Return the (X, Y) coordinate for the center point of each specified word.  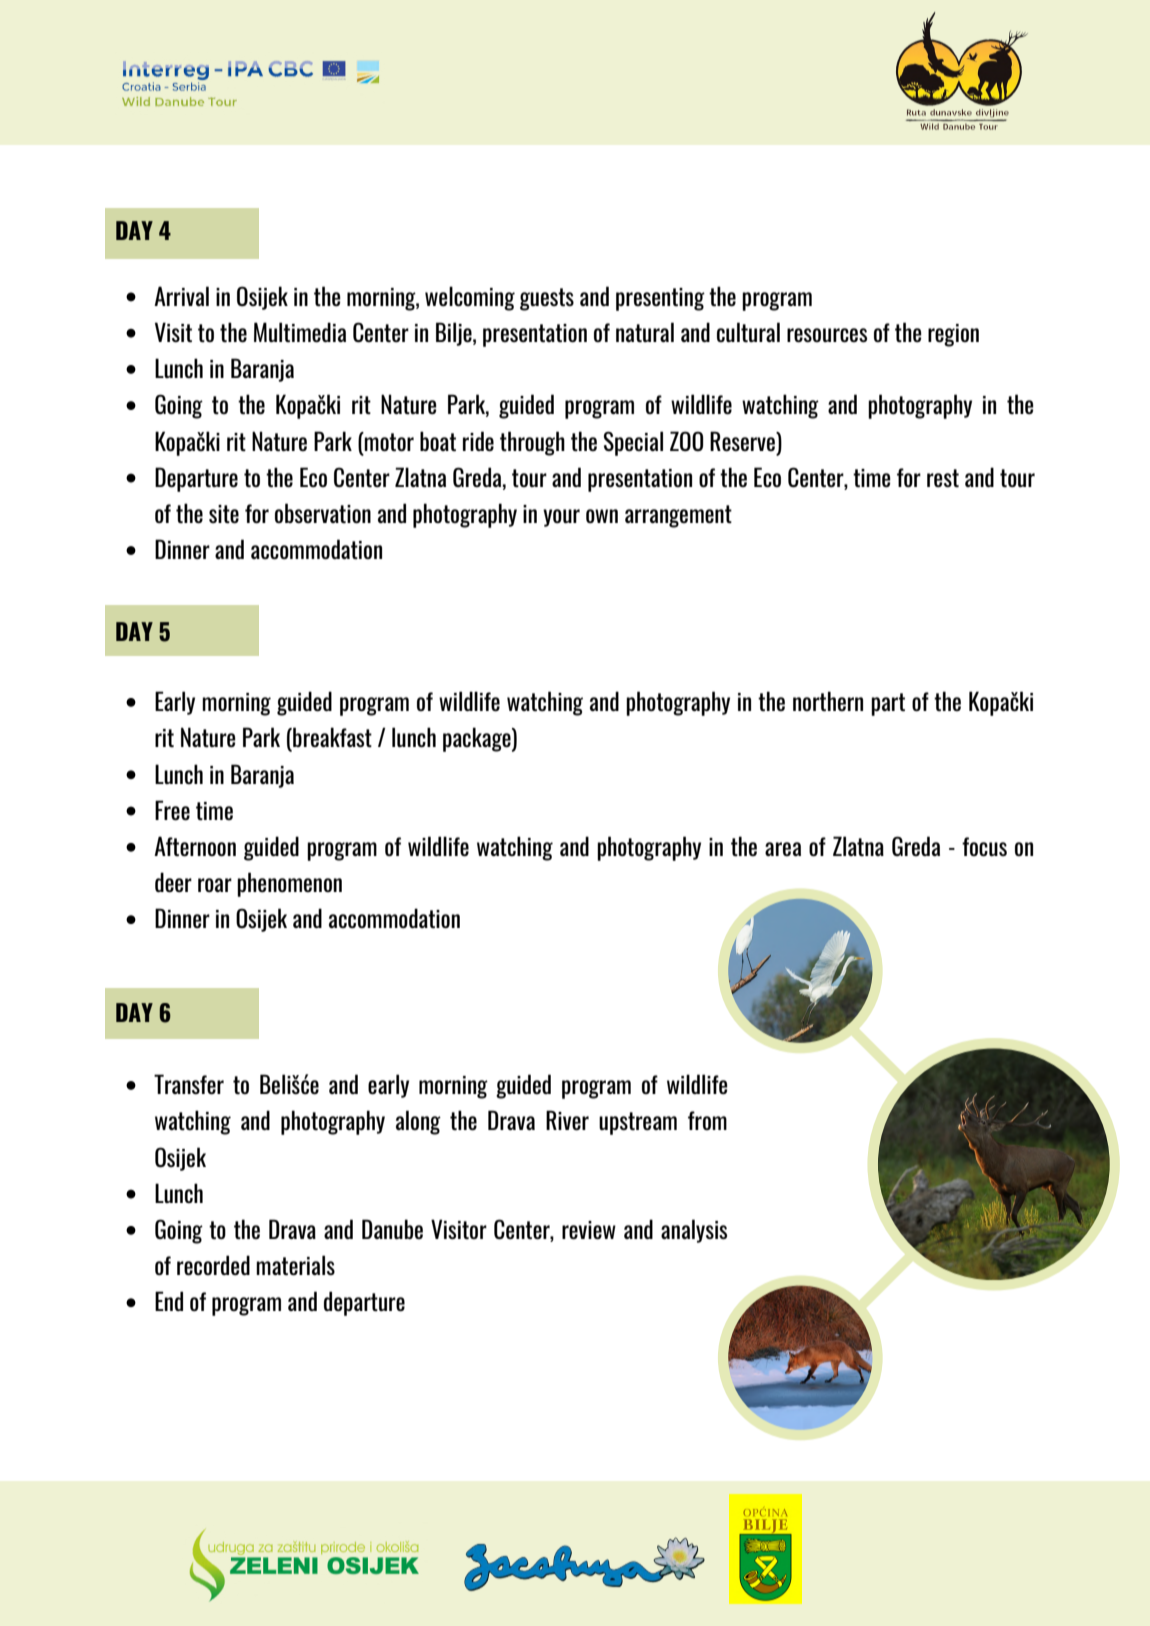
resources (827, 335)
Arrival (181, 296)
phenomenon (289, 884)
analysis (694, 1231)
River (567, 1120)
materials (295, 1265)
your (561, 518)
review (589, 1230)
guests (547, 299)
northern (828, 701)
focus (984, 847)
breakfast (331, 737)
